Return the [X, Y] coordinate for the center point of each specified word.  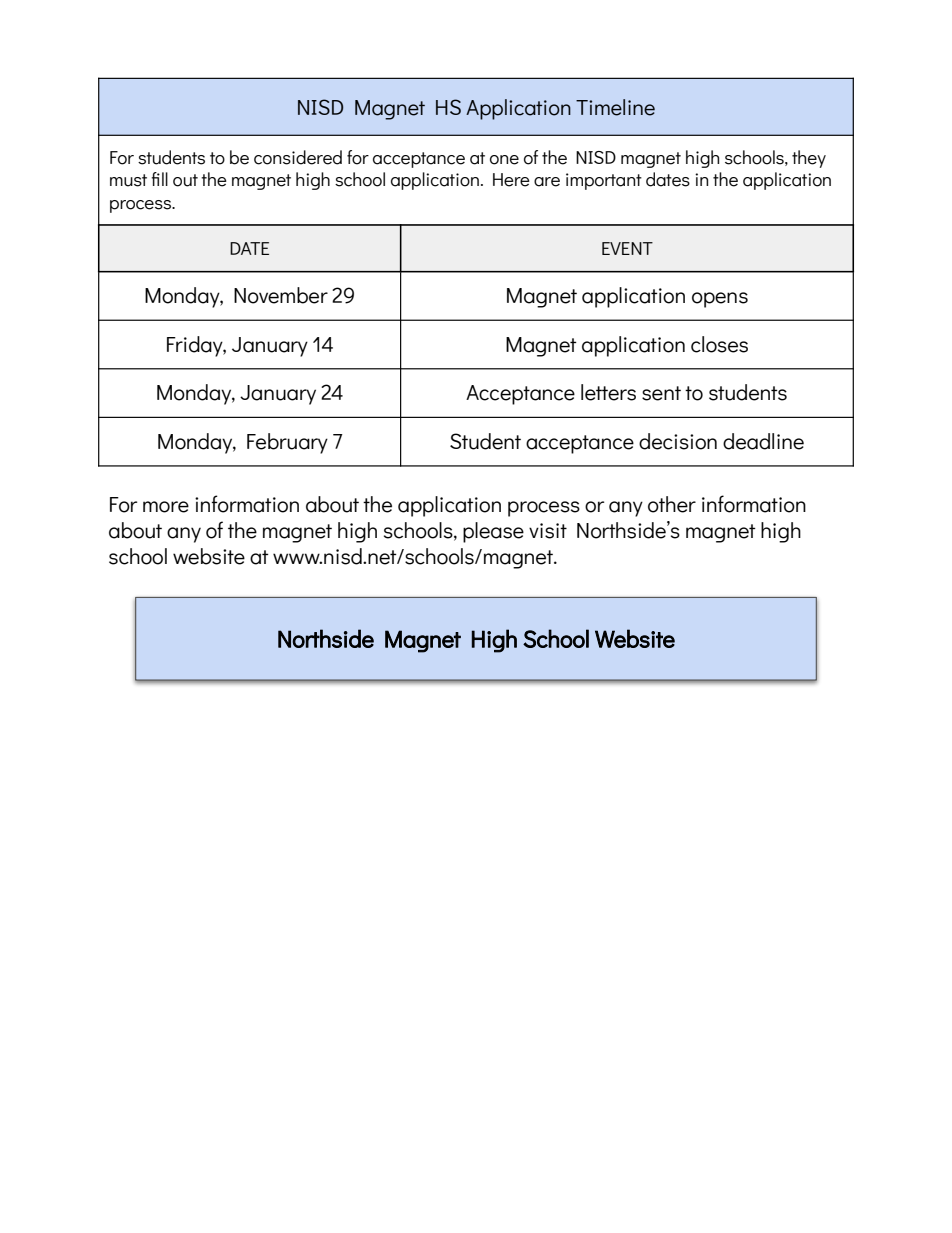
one [504, 160]
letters [608, 392]
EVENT [627, 248]
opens [720, 300]
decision [678, 441]
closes [719, 344]
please [493, 532]
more [166, 507]
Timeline [615, 107]
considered [298, 157]
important [604, 181]
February [287, 443]
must [128, 180]
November [281, 295]
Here [511, 180]
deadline [763, 441]
